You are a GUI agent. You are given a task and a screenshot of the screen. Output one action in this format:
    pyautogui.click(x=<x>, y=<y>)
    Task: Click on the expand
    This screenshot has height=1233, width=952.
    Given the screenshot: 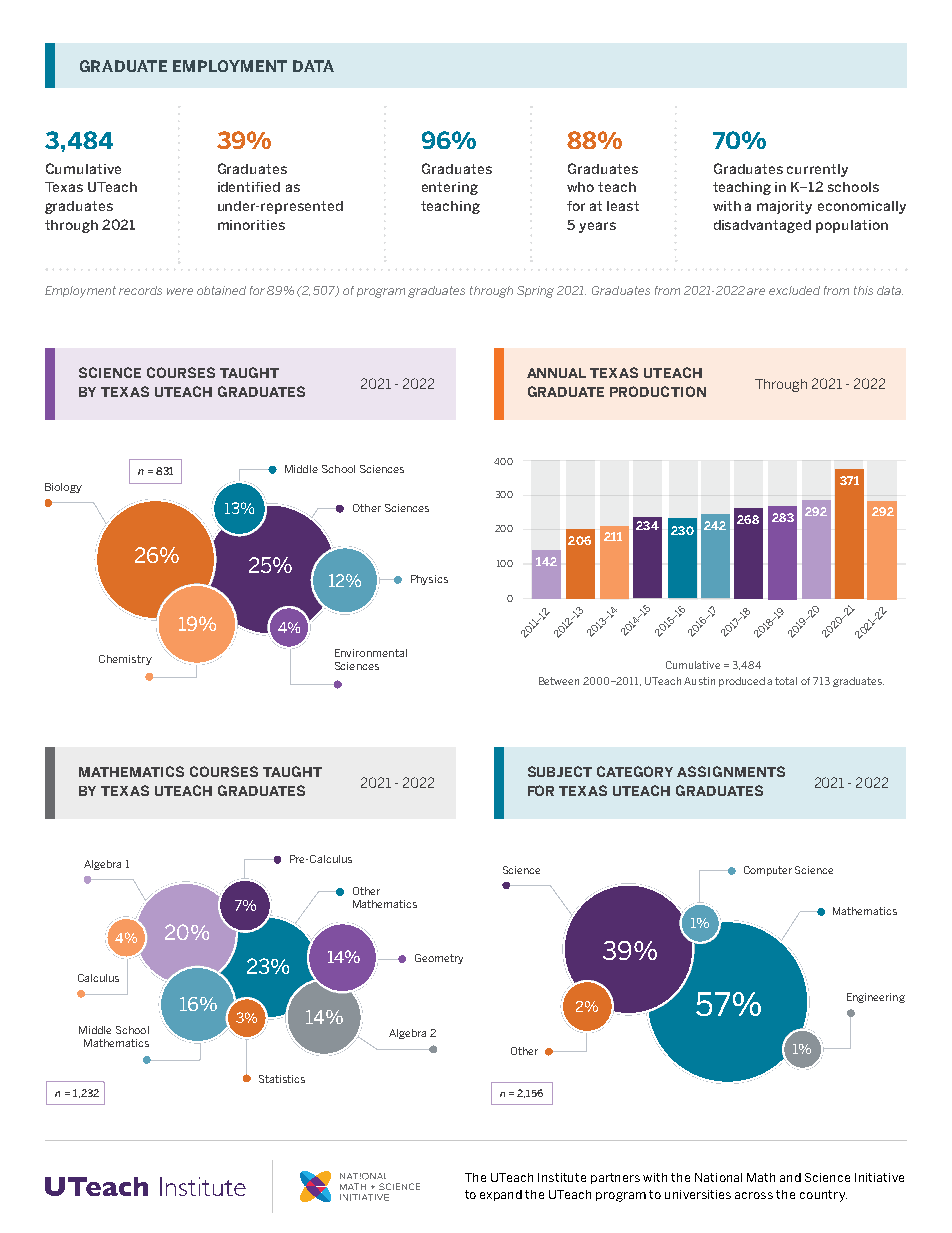 What is the action you would take?
    pyautogui.click(x=501, y=1195)
